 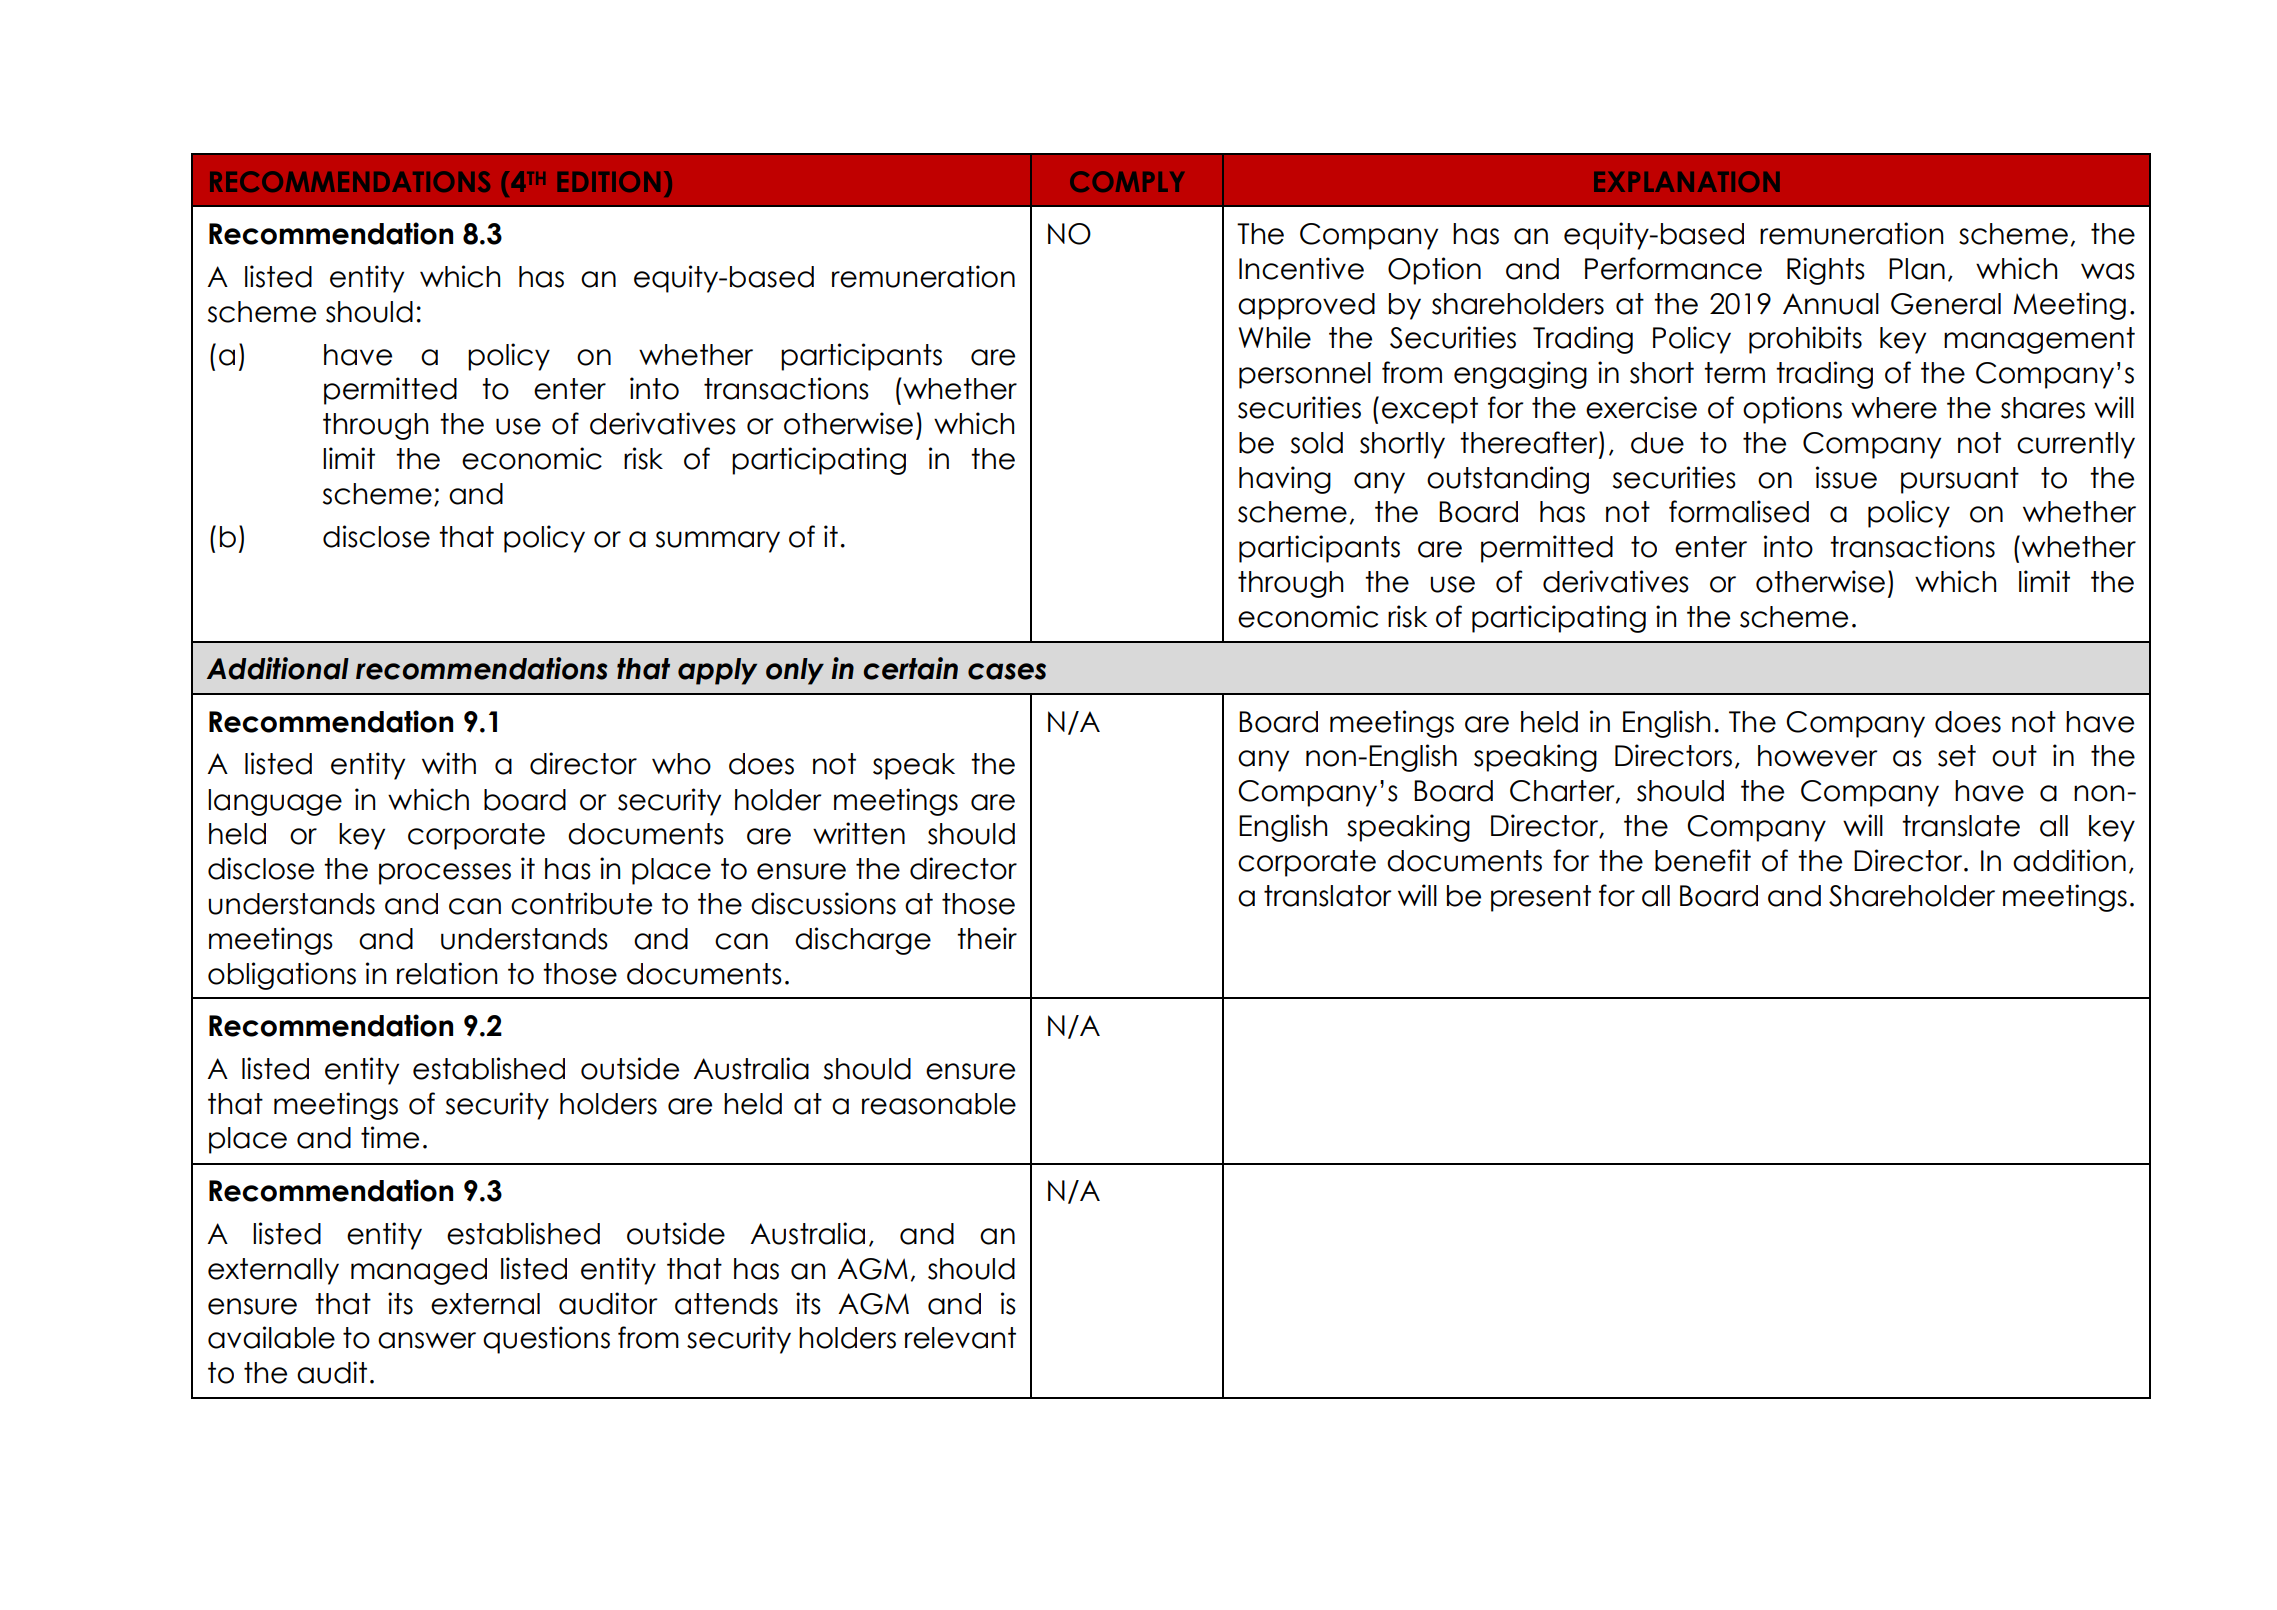 What do you see at coordinates (1826, 271) in the image?
I see `Rights` at bounding box center [1826, 271].
